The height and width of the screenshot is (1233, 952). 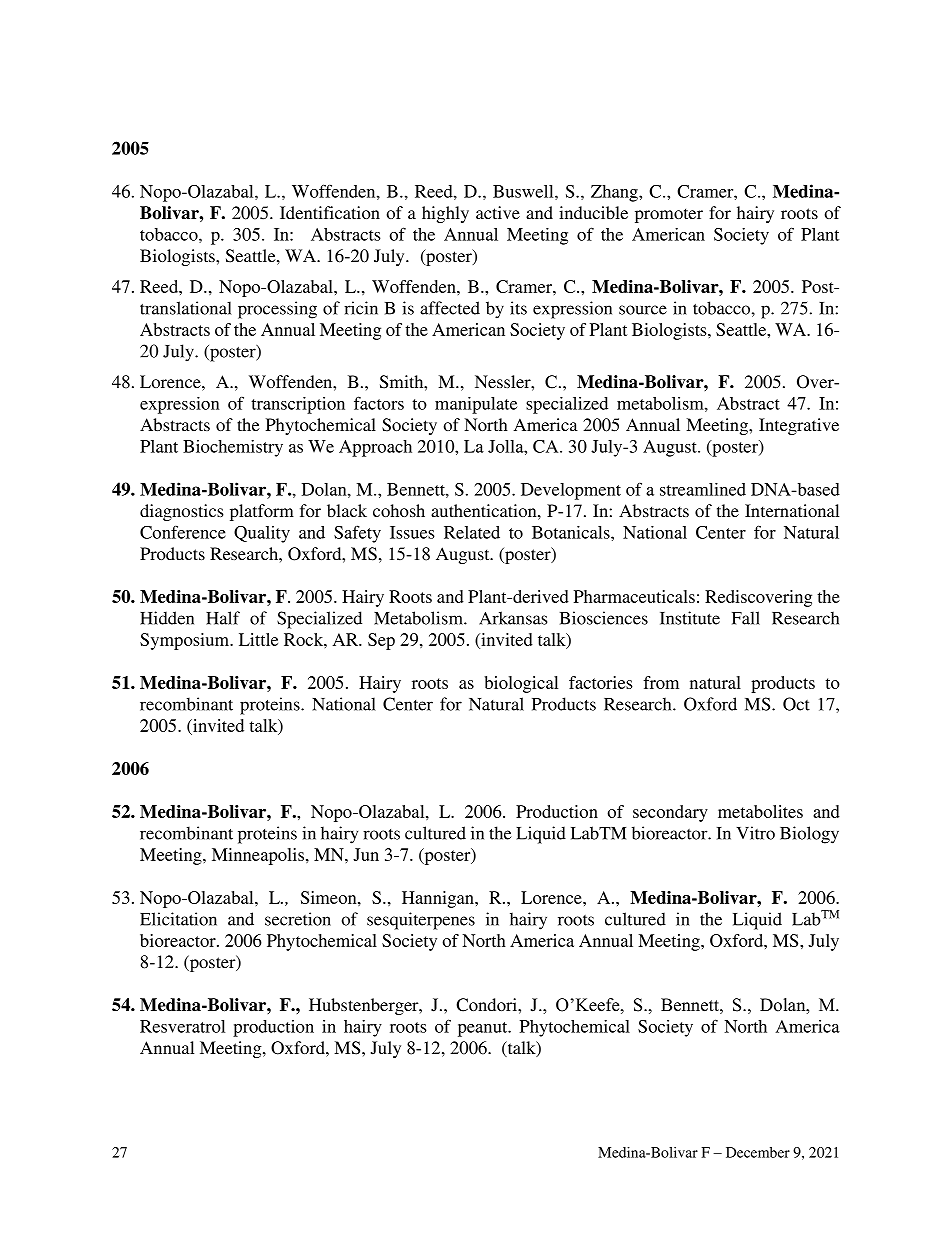 What do you see at coordinates (330, 212) in the screenshot?
I see `Identification` at bounding box center [330, 212].
